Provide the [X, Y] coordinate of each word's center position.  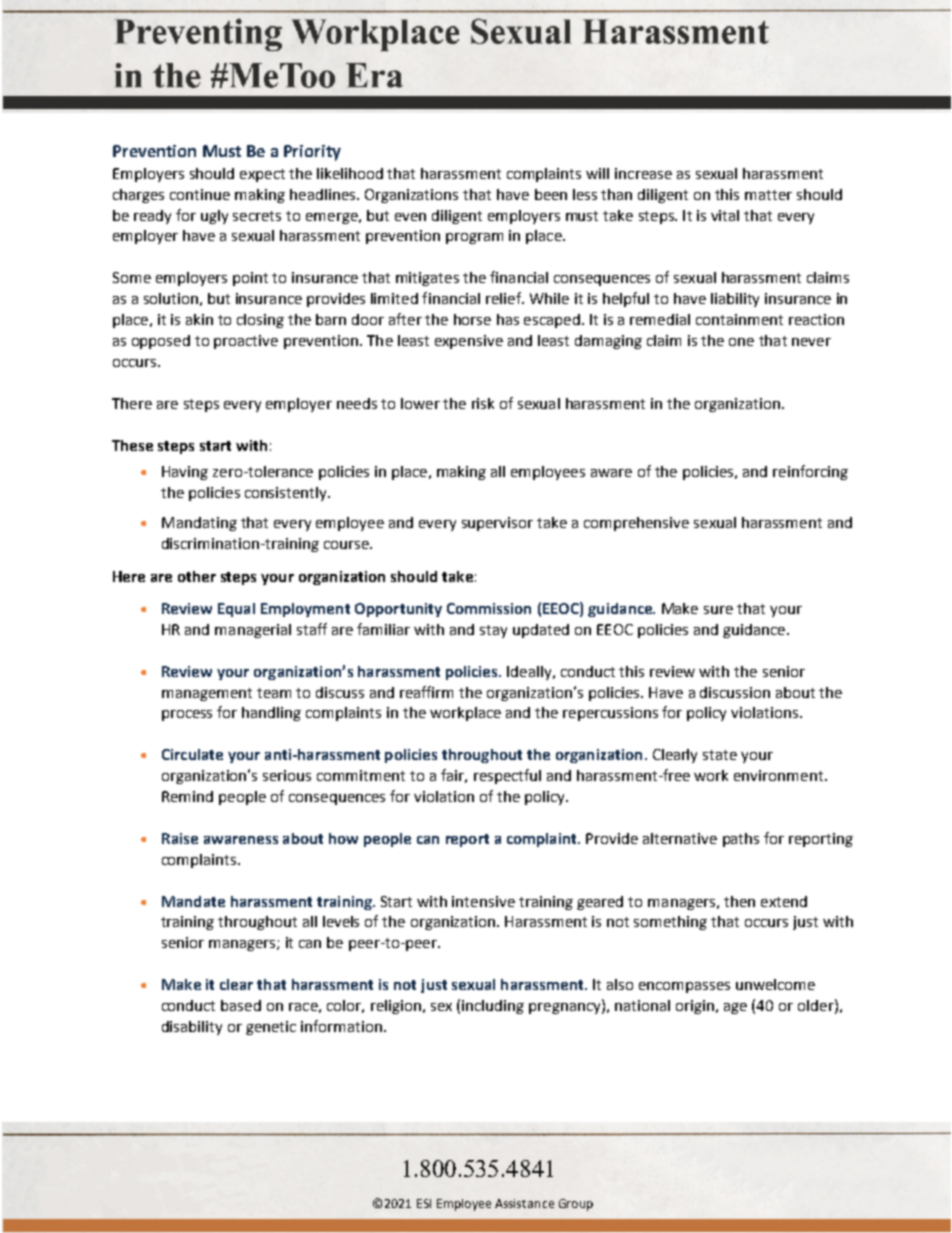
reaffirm [426, 692]
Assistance [524, 1203]
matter [768, 195]
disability [192, 1028]
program [474, 238]
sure [718, 610]
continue [200, 194]
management [207, 694]
